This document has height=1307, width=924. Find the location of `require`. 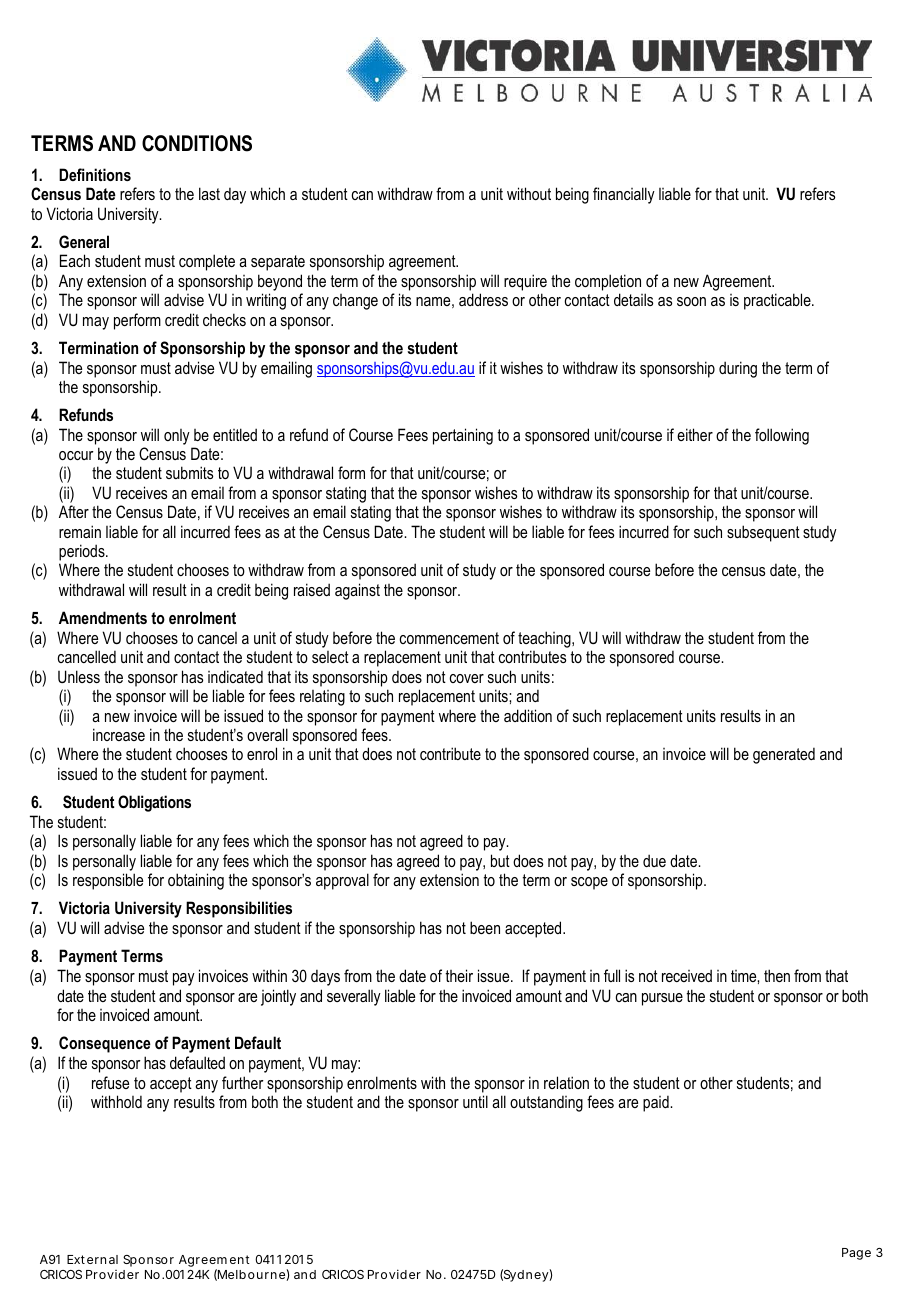

require is located at coordinates (525, 282).
